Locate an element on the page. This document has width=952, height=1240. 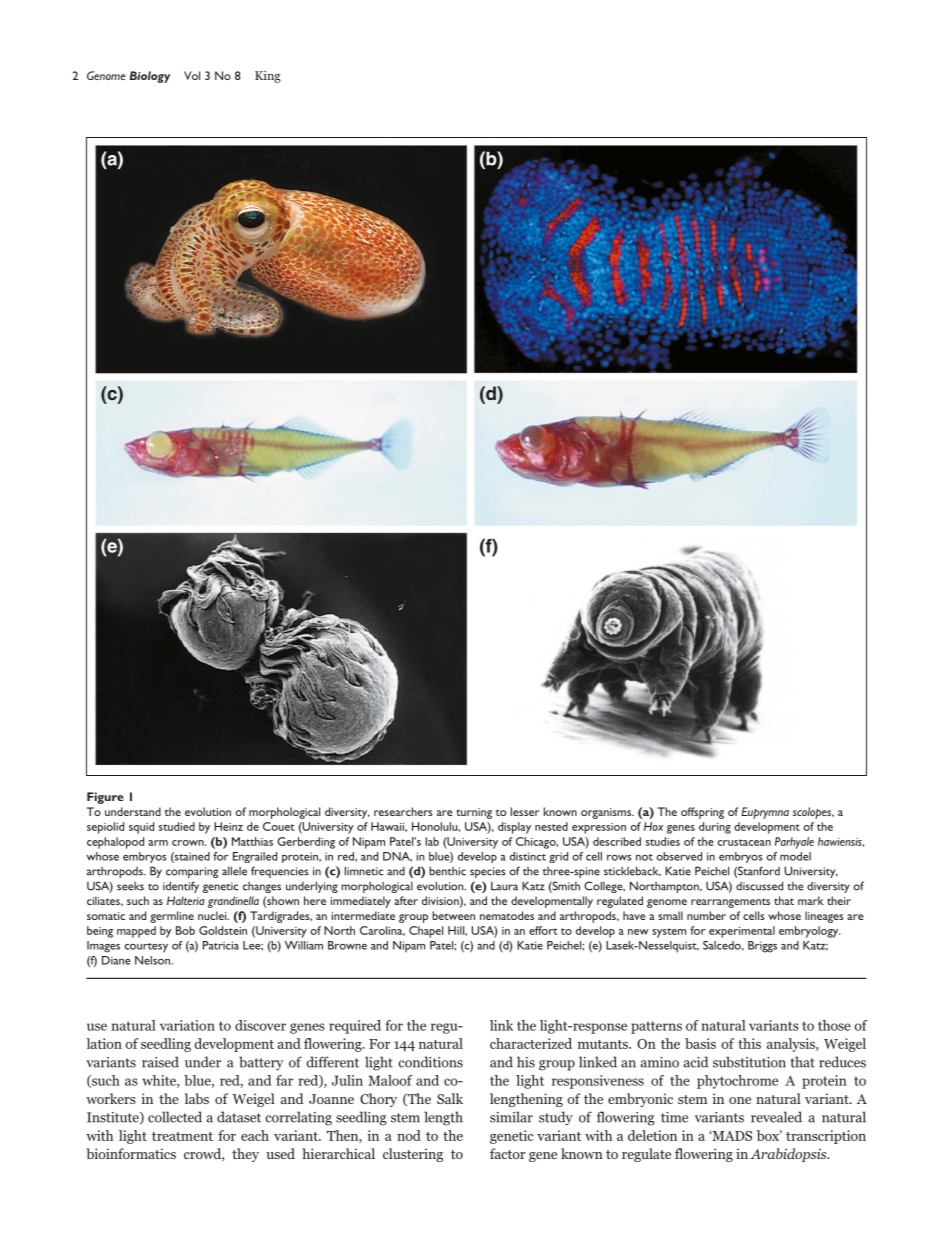
Figure is located at coordinates (105, 798).
